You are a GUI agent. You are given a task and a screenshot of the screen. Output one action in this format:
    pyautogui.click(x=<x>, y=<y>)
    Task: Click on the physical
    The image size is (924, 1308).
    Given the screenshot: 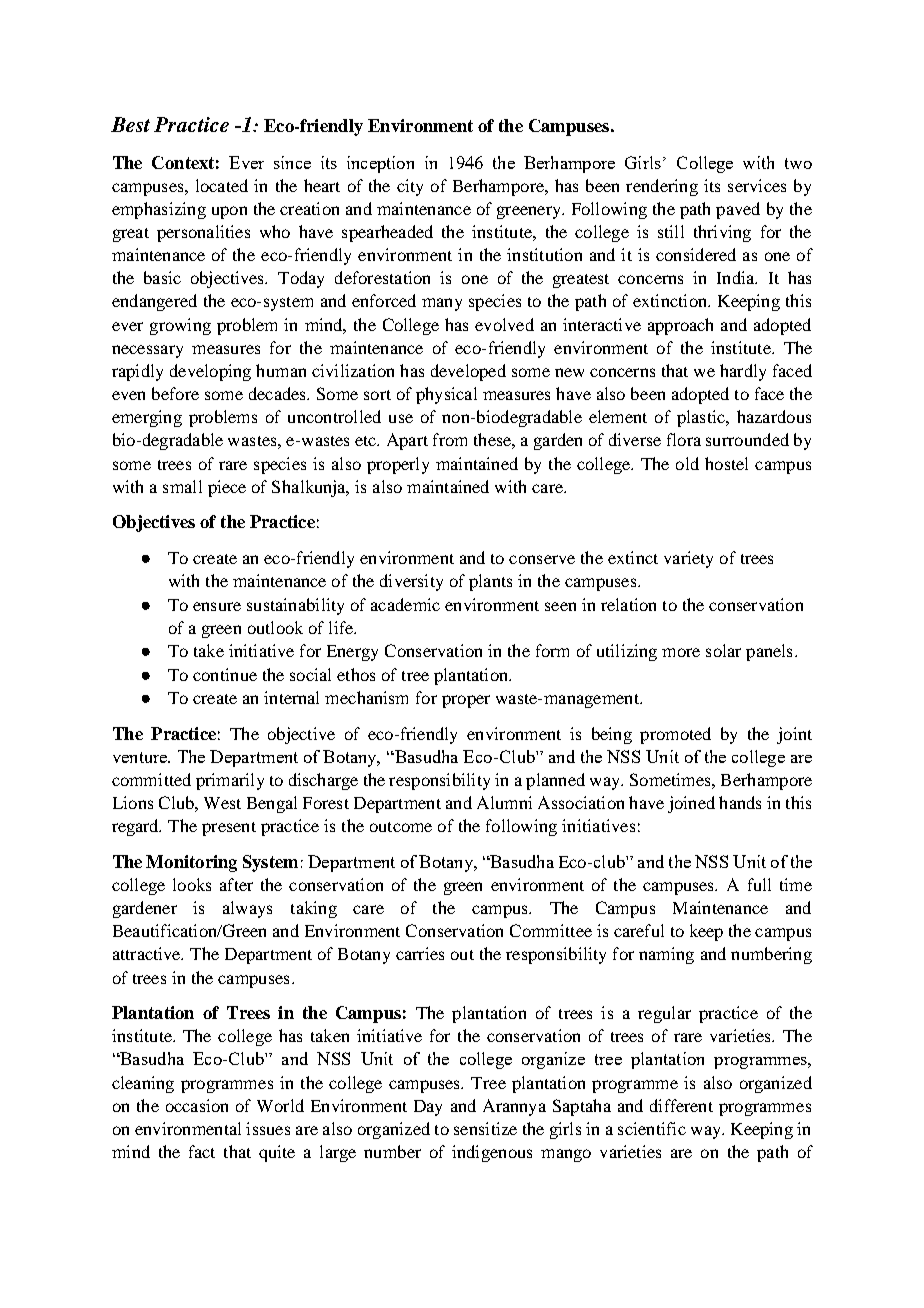 What is the action you would take?
    pyautogui.click(x=446, y=395)
